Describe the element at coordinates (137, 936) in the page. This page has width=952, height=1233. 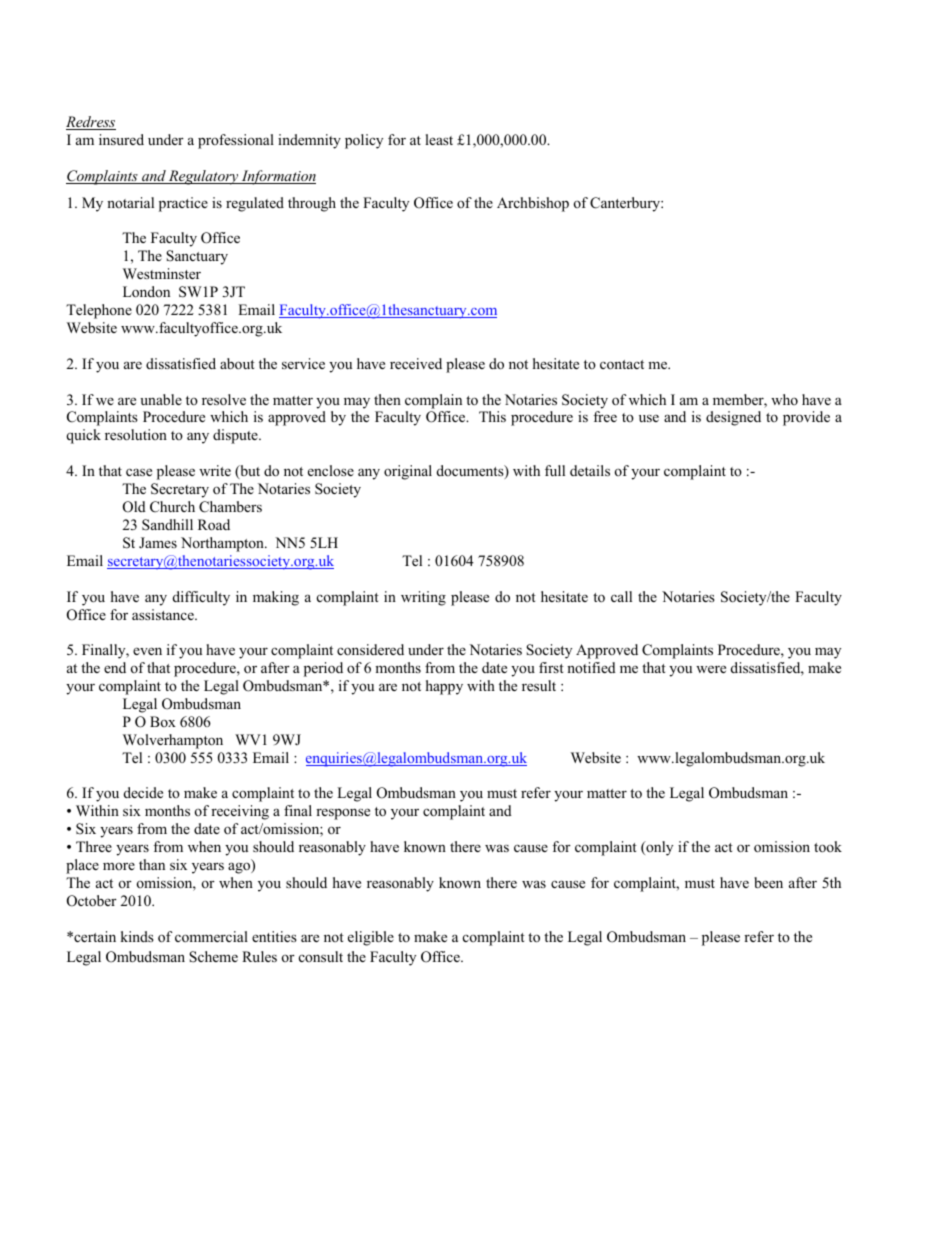
I see `kinds` at that location.
